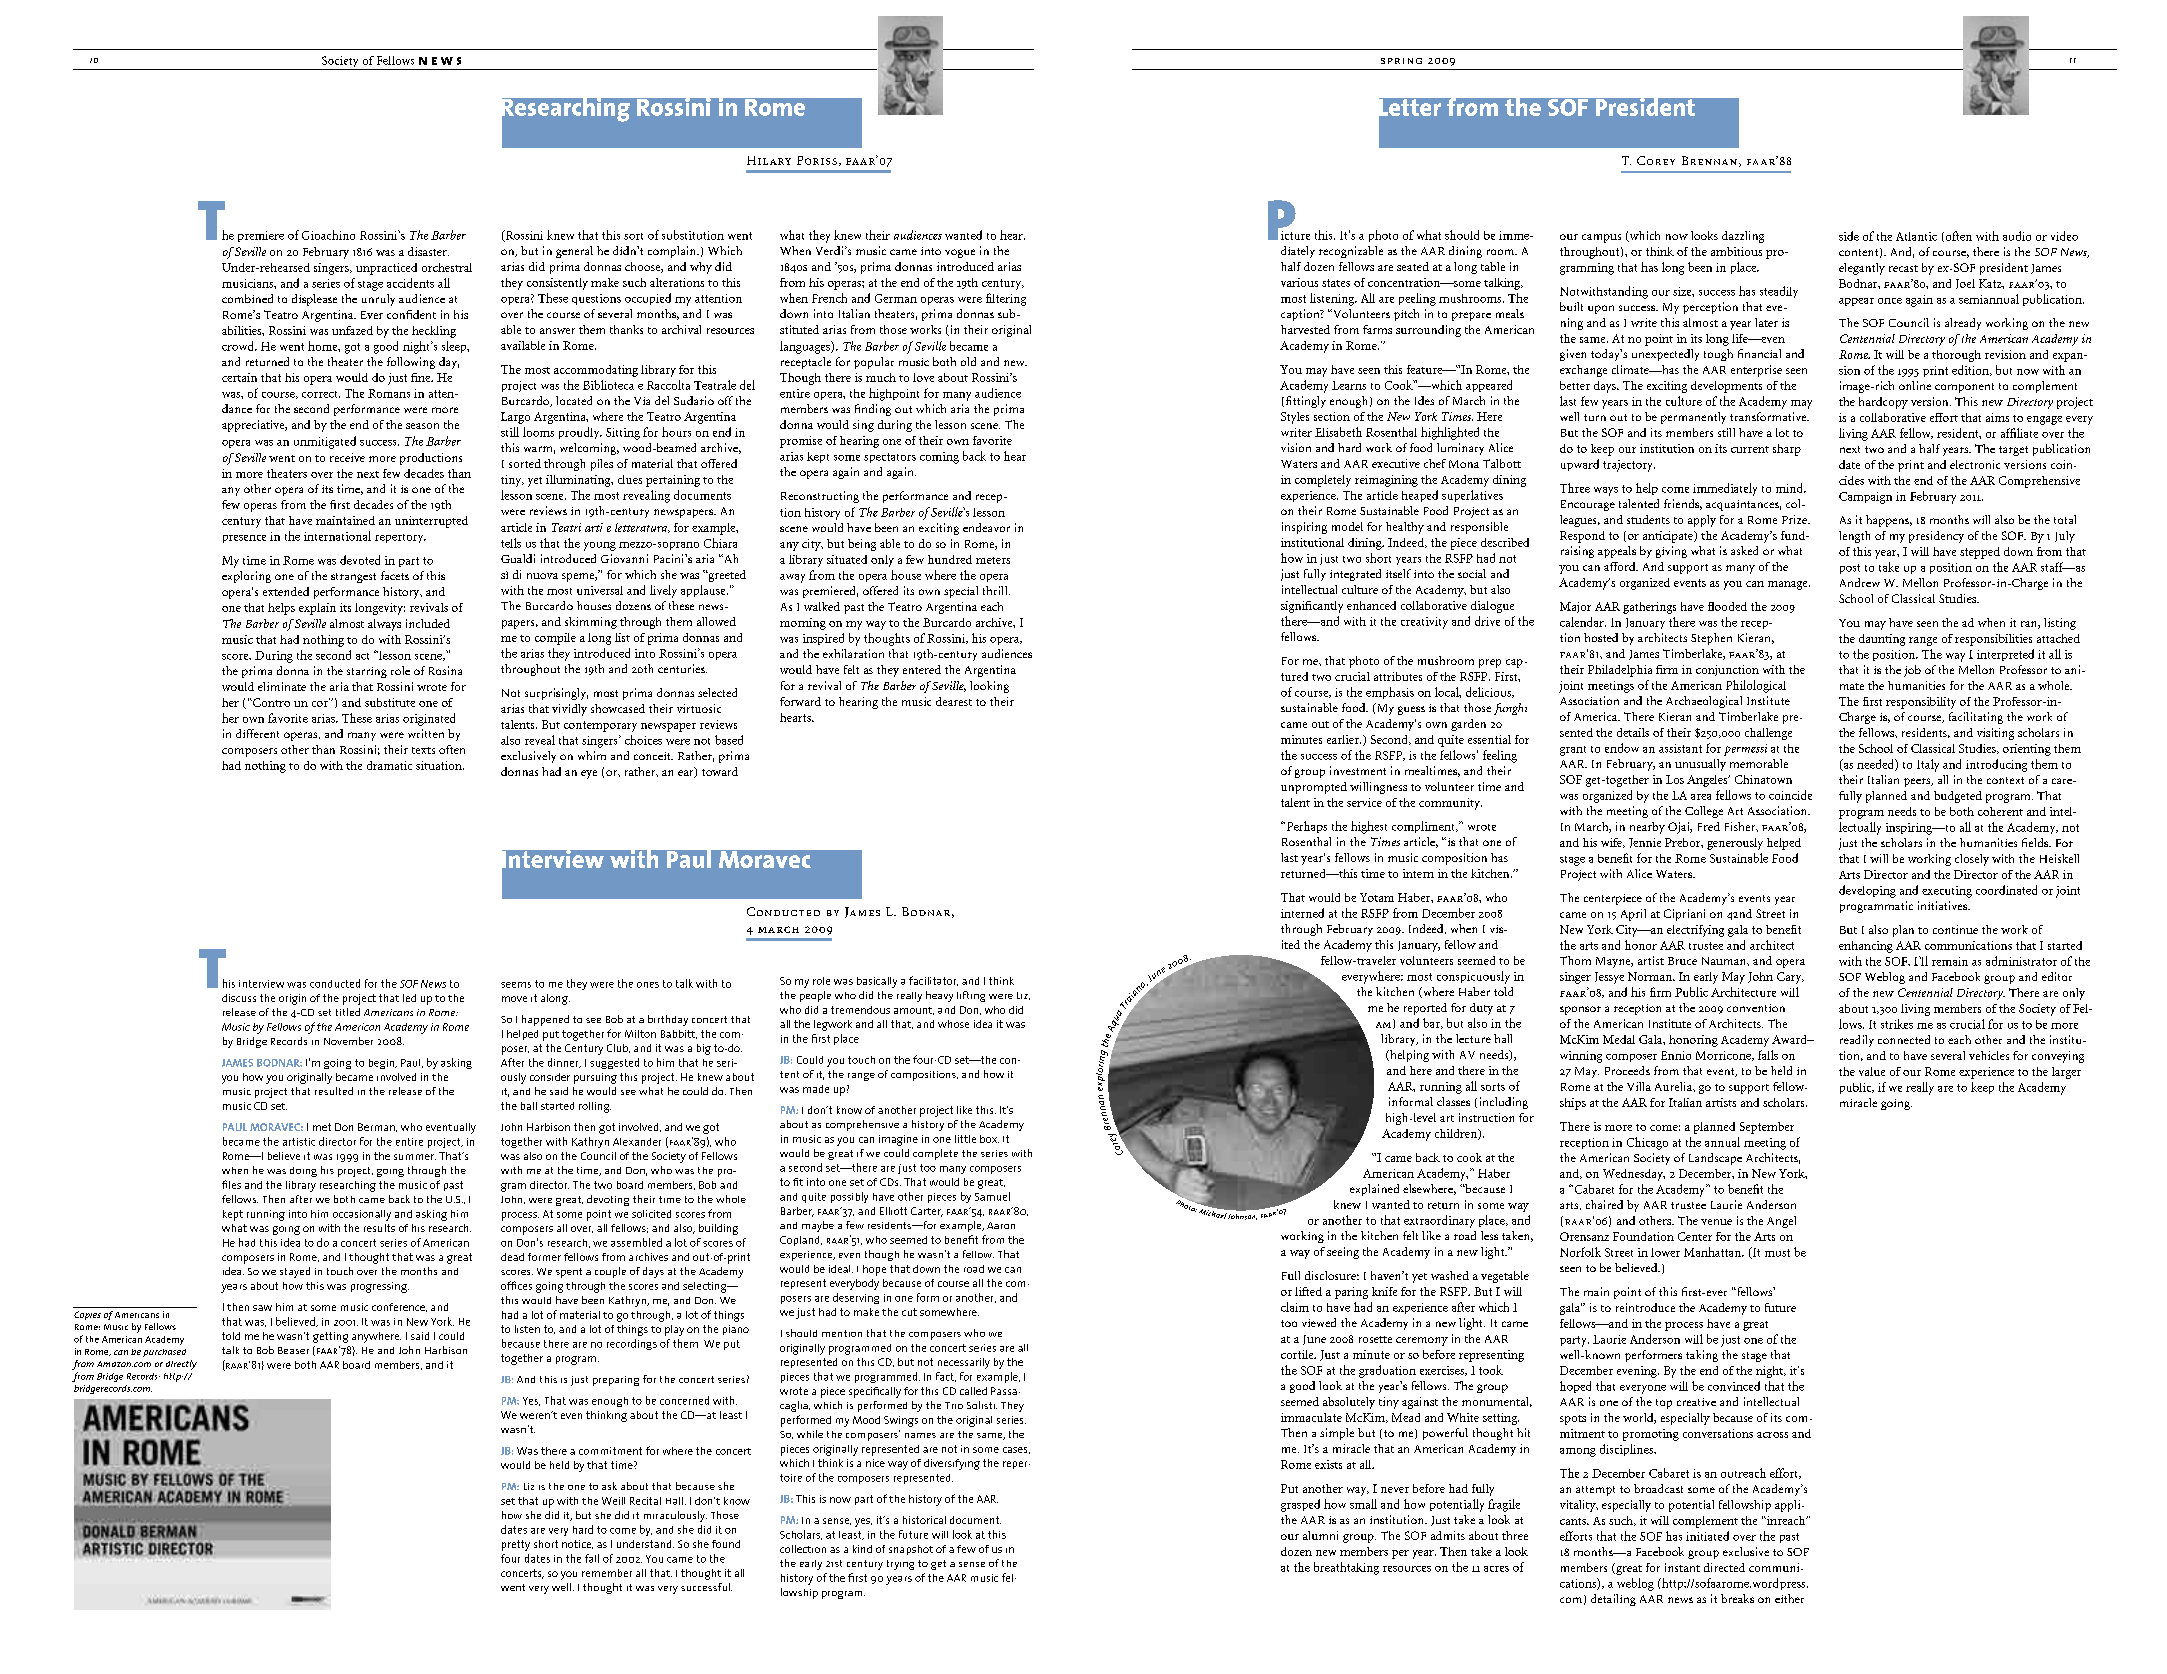  What do you see at coordinates (383, 1064) in the page?
I see `begin` at bounding box center [383, 1064].
